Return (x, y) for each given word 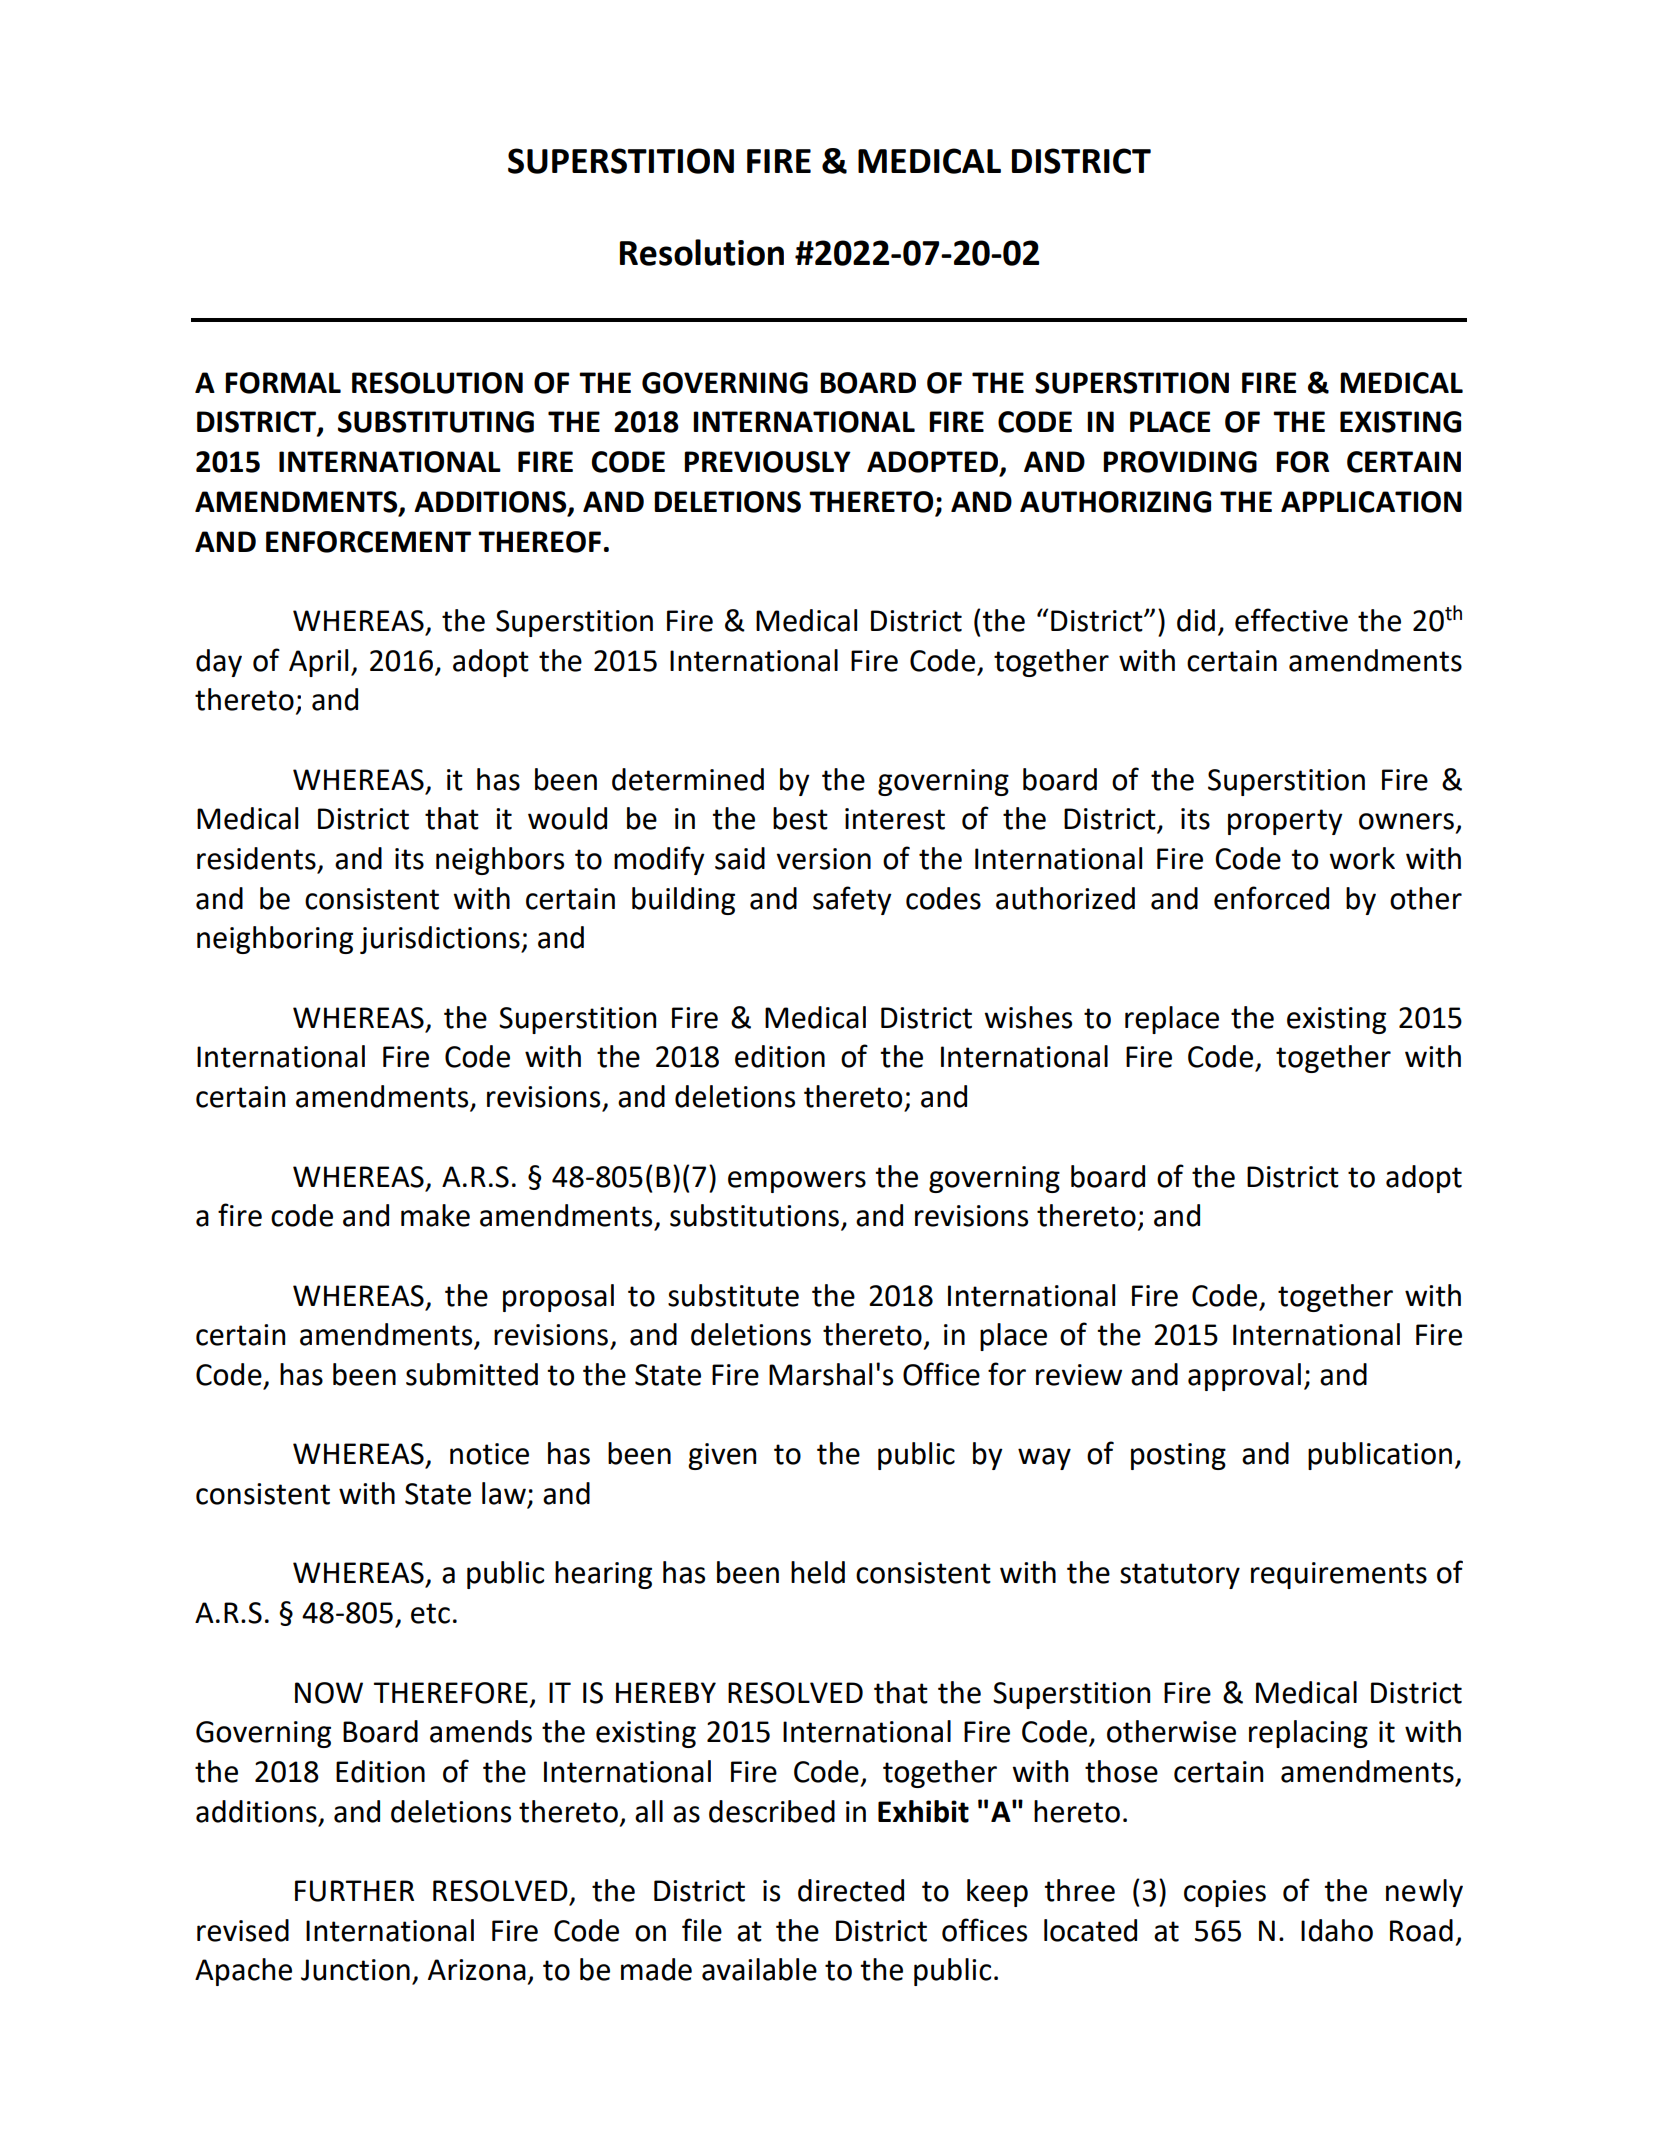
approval (1244, 1377)
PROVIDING (1180, 462)
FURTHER (354, 1891)
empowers (797, 1182)
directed (851, 1890)
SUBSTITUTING (436, 422)
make (435, 1215)
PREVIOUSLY (767, 462)
